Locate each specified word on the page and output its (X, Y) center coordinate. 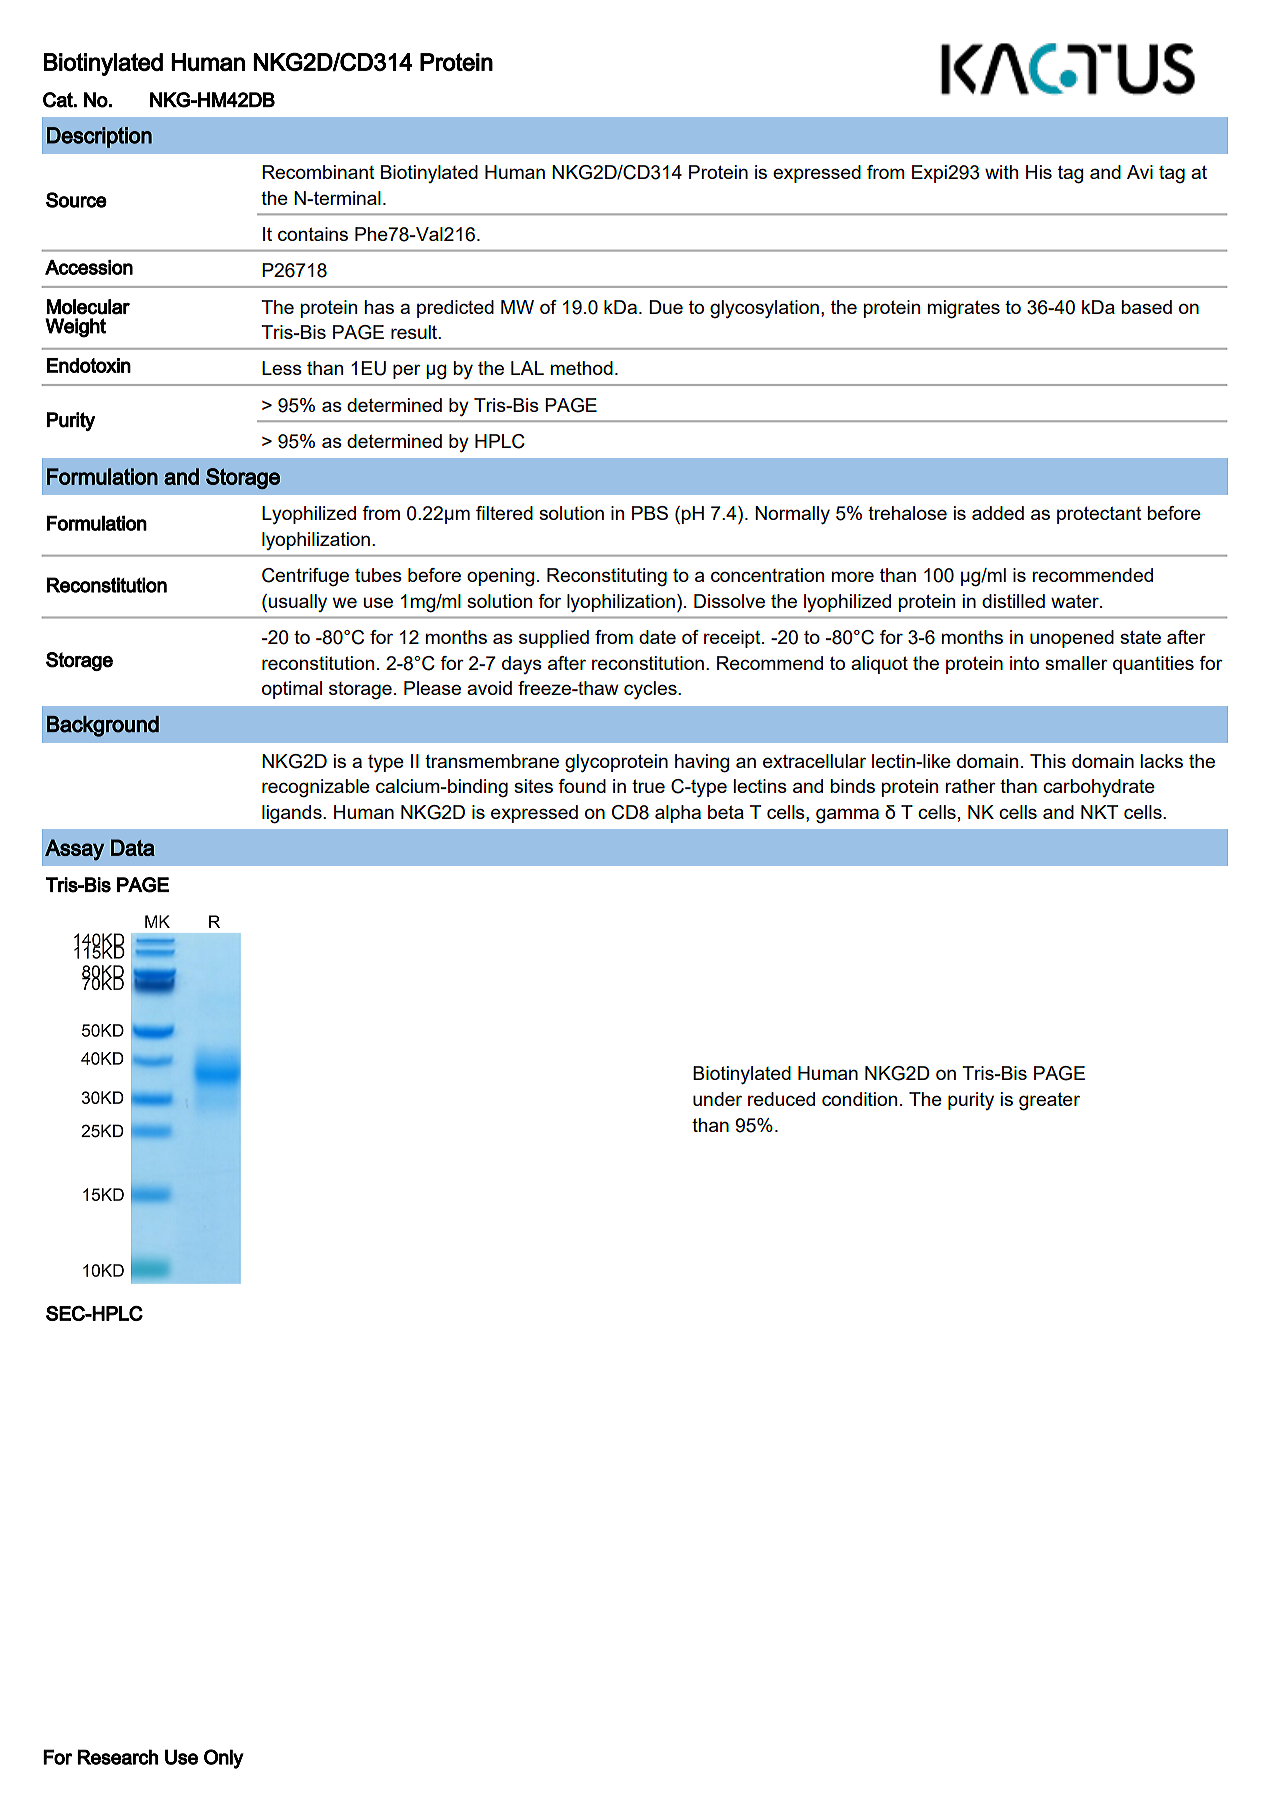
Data (133, 847)
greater (1049, 1101)
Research (117, 1757)
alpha (678, 814)
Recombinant (318, 172)
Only (224, 1759)
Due (666, 307)
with (1001, 172)
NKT (1099, 812)
